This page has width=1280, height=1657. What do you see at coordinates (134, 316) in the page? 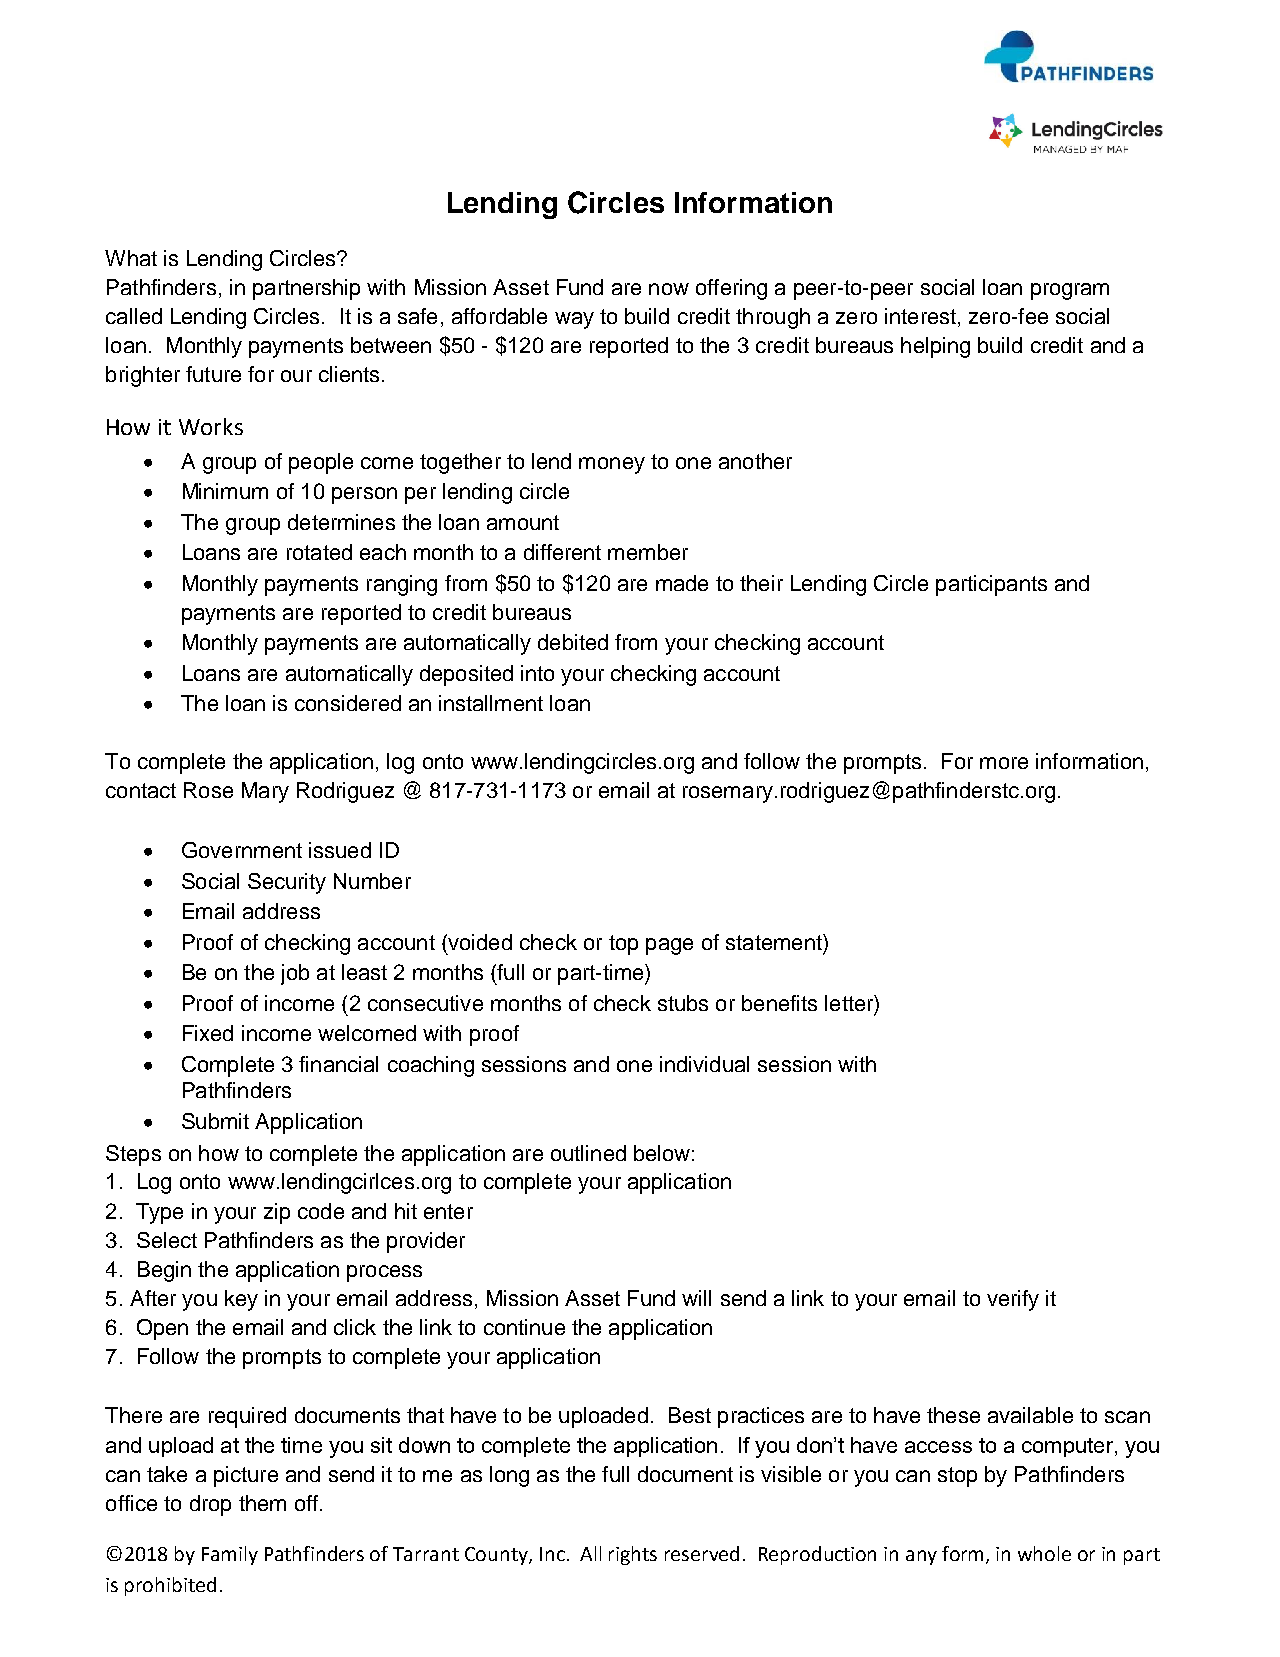
I see `called` at bounding box center [134, 316].
